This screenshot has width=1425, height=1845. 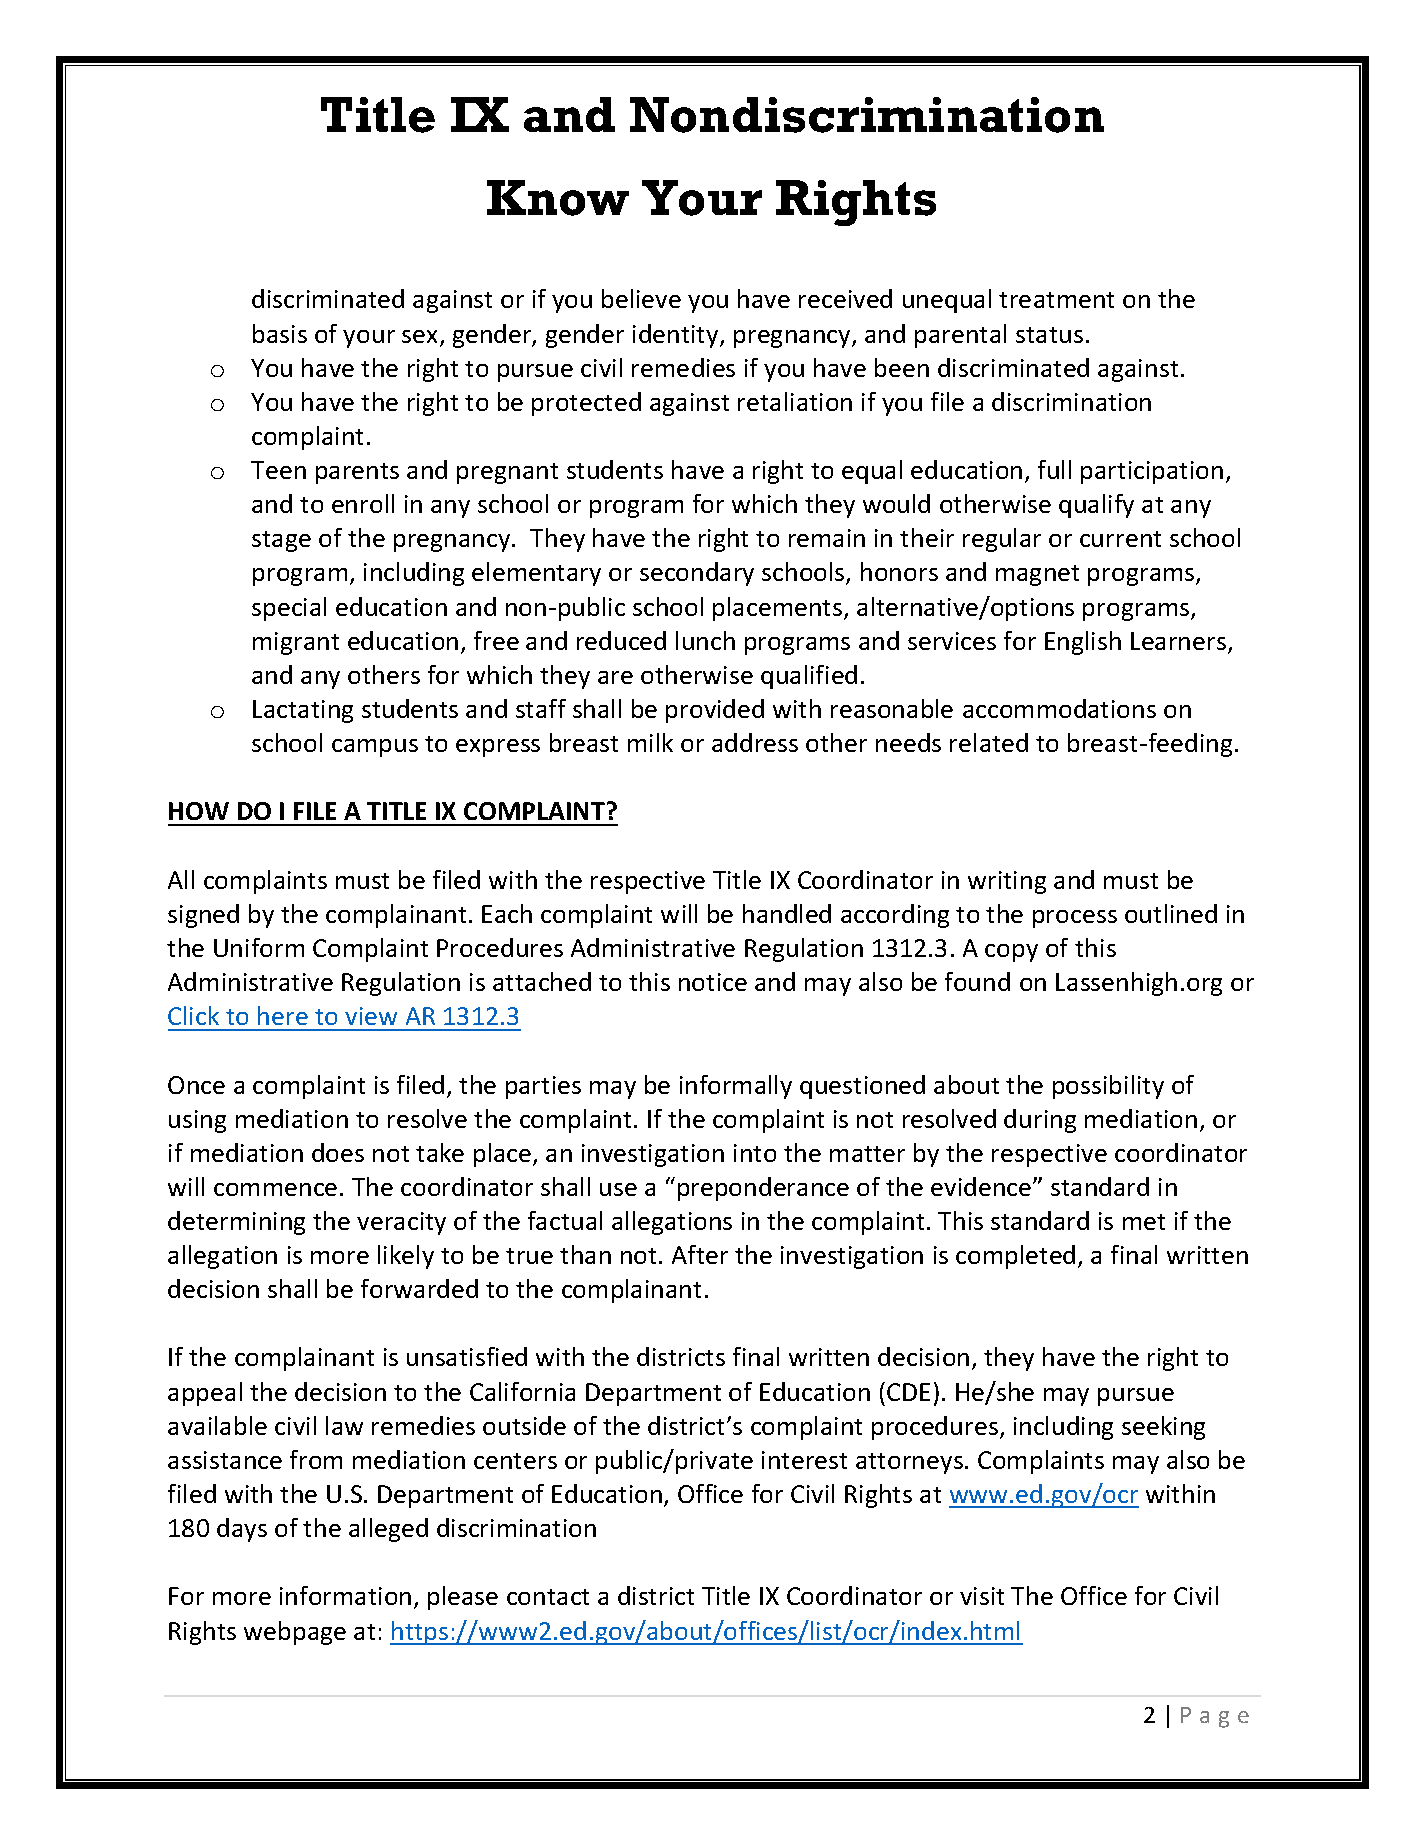 I want to click on during, so click(x=1040, y=1121).
